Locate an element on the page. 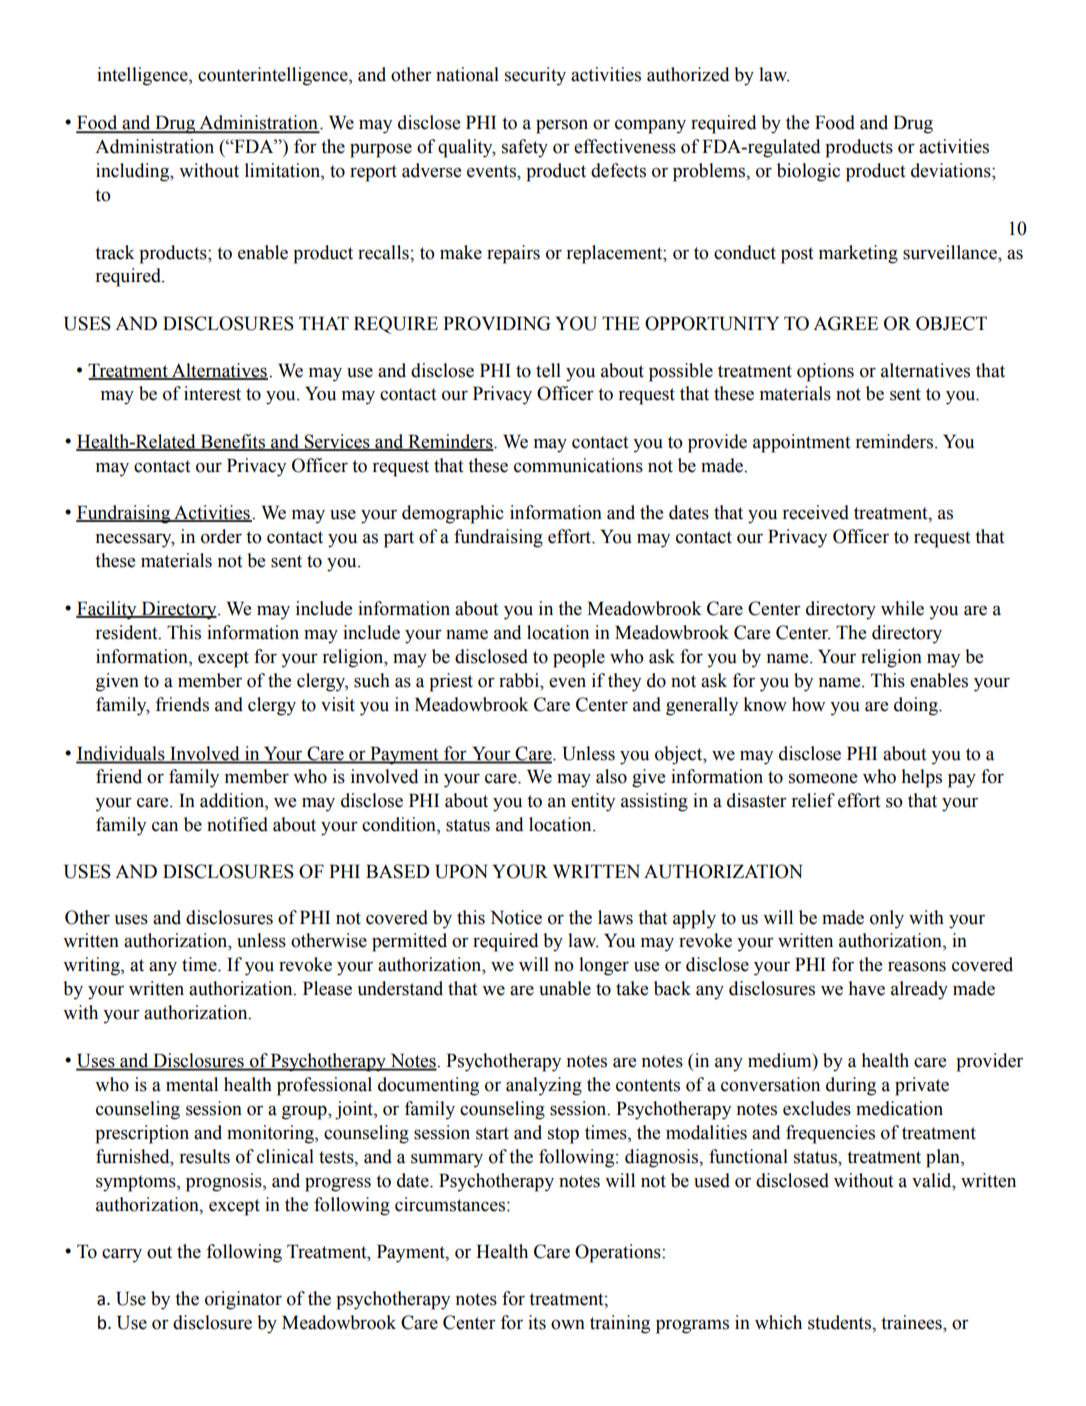 This document has height=1406, width=1086. biologic is located at coordinates (808, 172).
